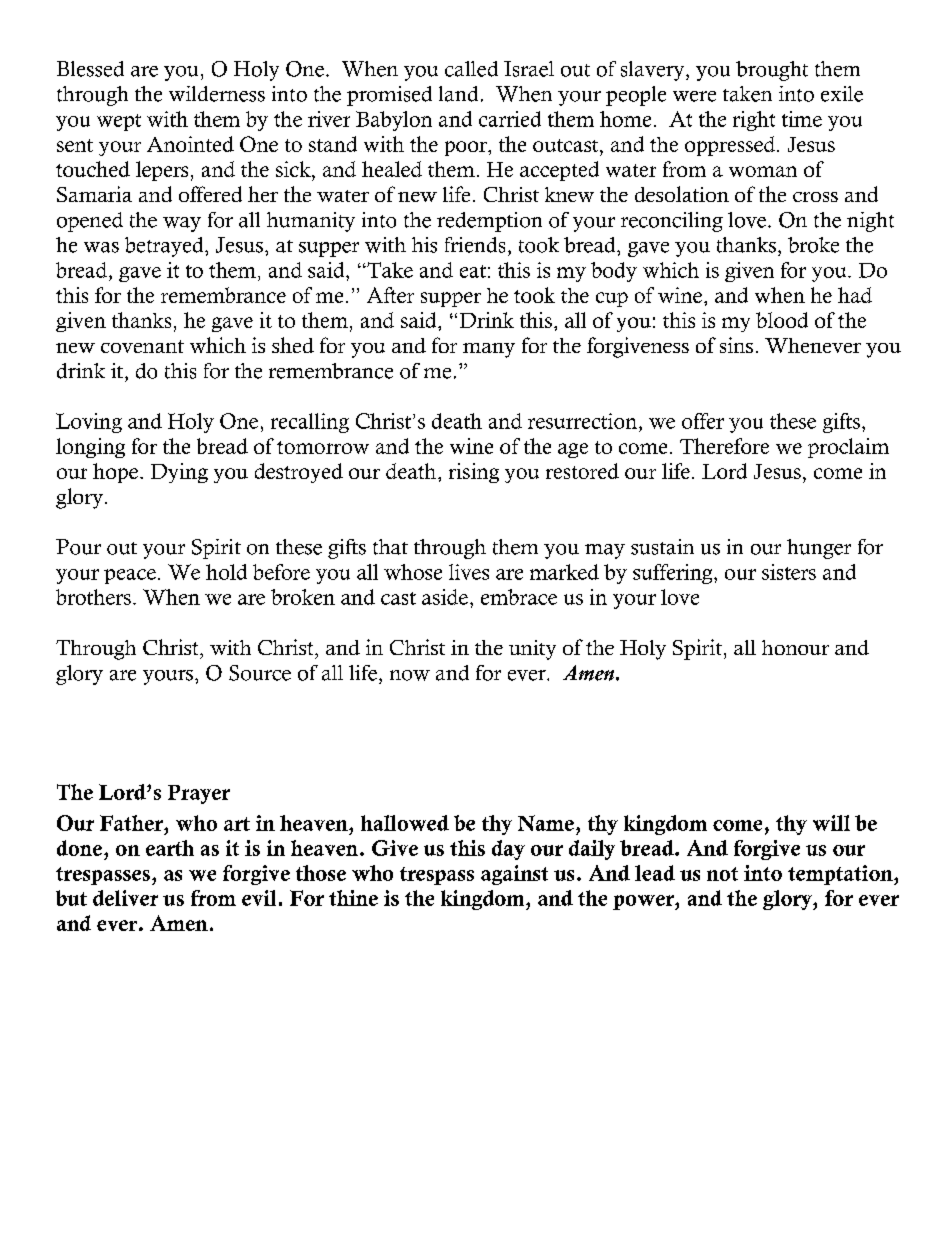  What do you see at coordinates (170, 848) in the screenshot?
I see `earth` at bounding box center [170, 848].
